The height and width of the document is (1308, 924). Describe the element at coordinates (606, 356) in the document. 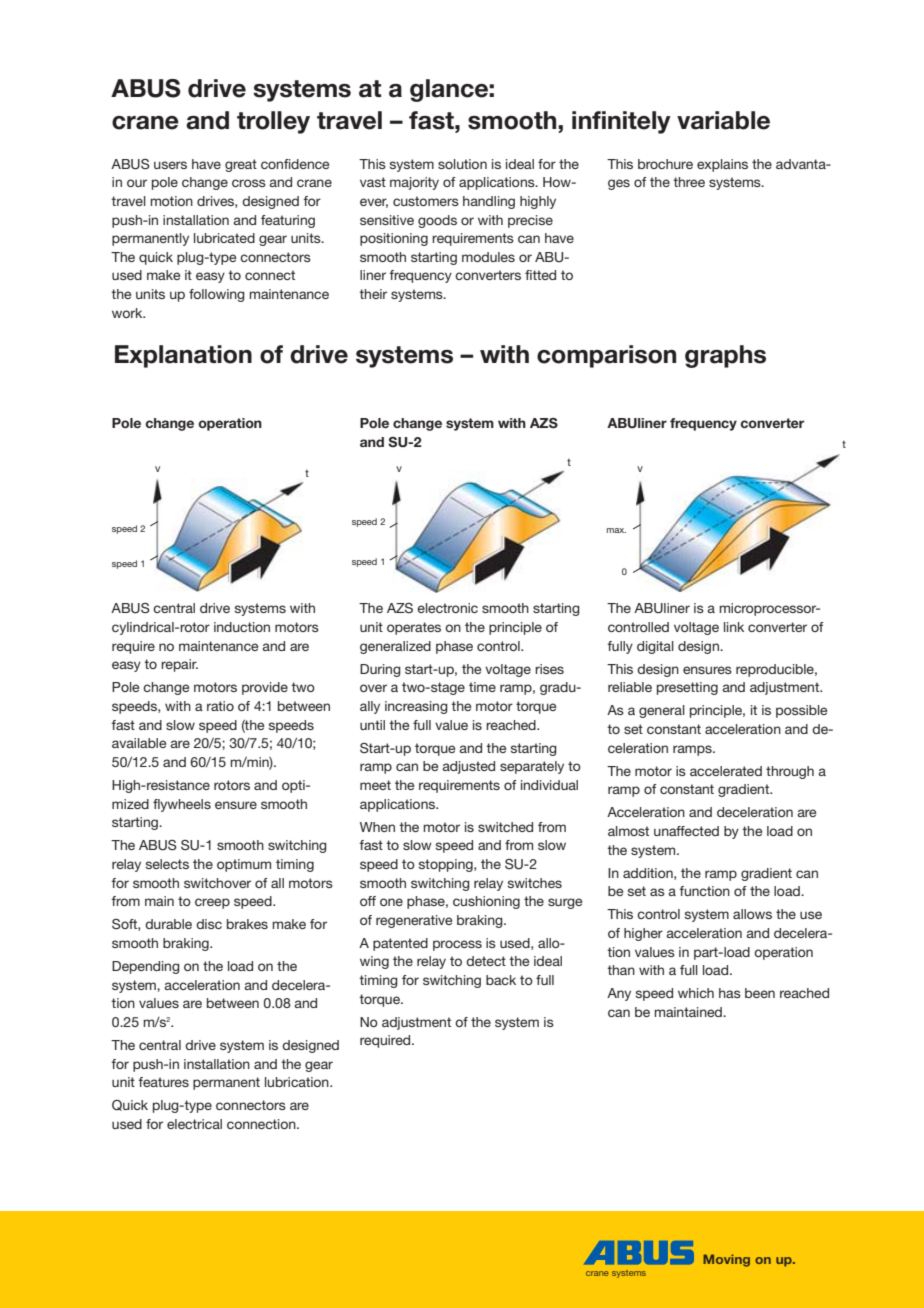

I see `comparison` at that location.
